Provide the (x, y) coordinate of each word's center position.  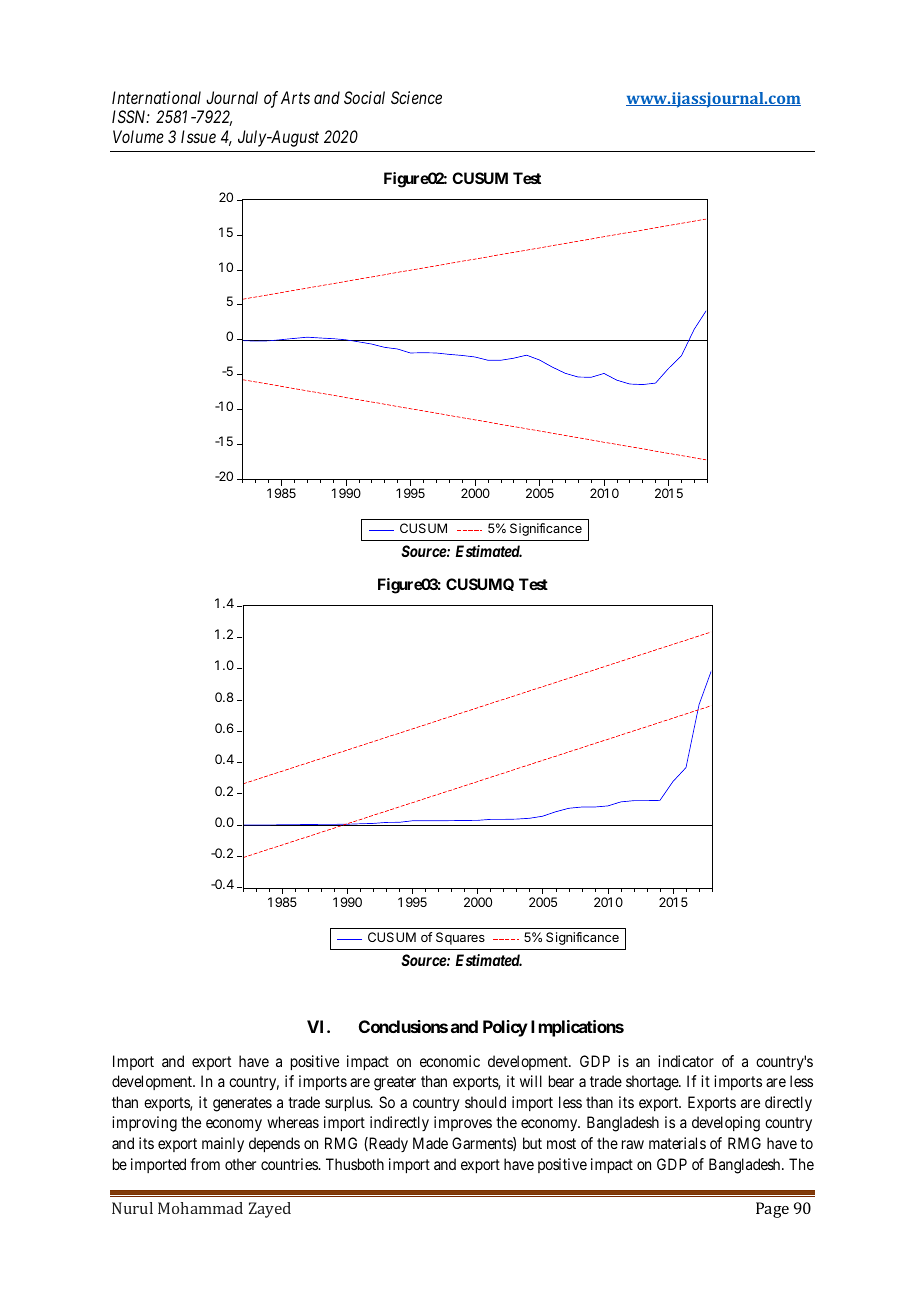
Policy (505, 1028)
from (205, 1164)
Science (416, 97)
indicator (686, 1061)
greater (395, 1083)
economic (450, 1061)
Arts (295, 97)
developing (726, 1124)
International (156, 97)
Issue (198, 136)
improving (144, 1124)
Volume (138, 136)
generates (242, 1104)
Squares (460, 938)
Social (364, 97)
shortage (653, 1083)
